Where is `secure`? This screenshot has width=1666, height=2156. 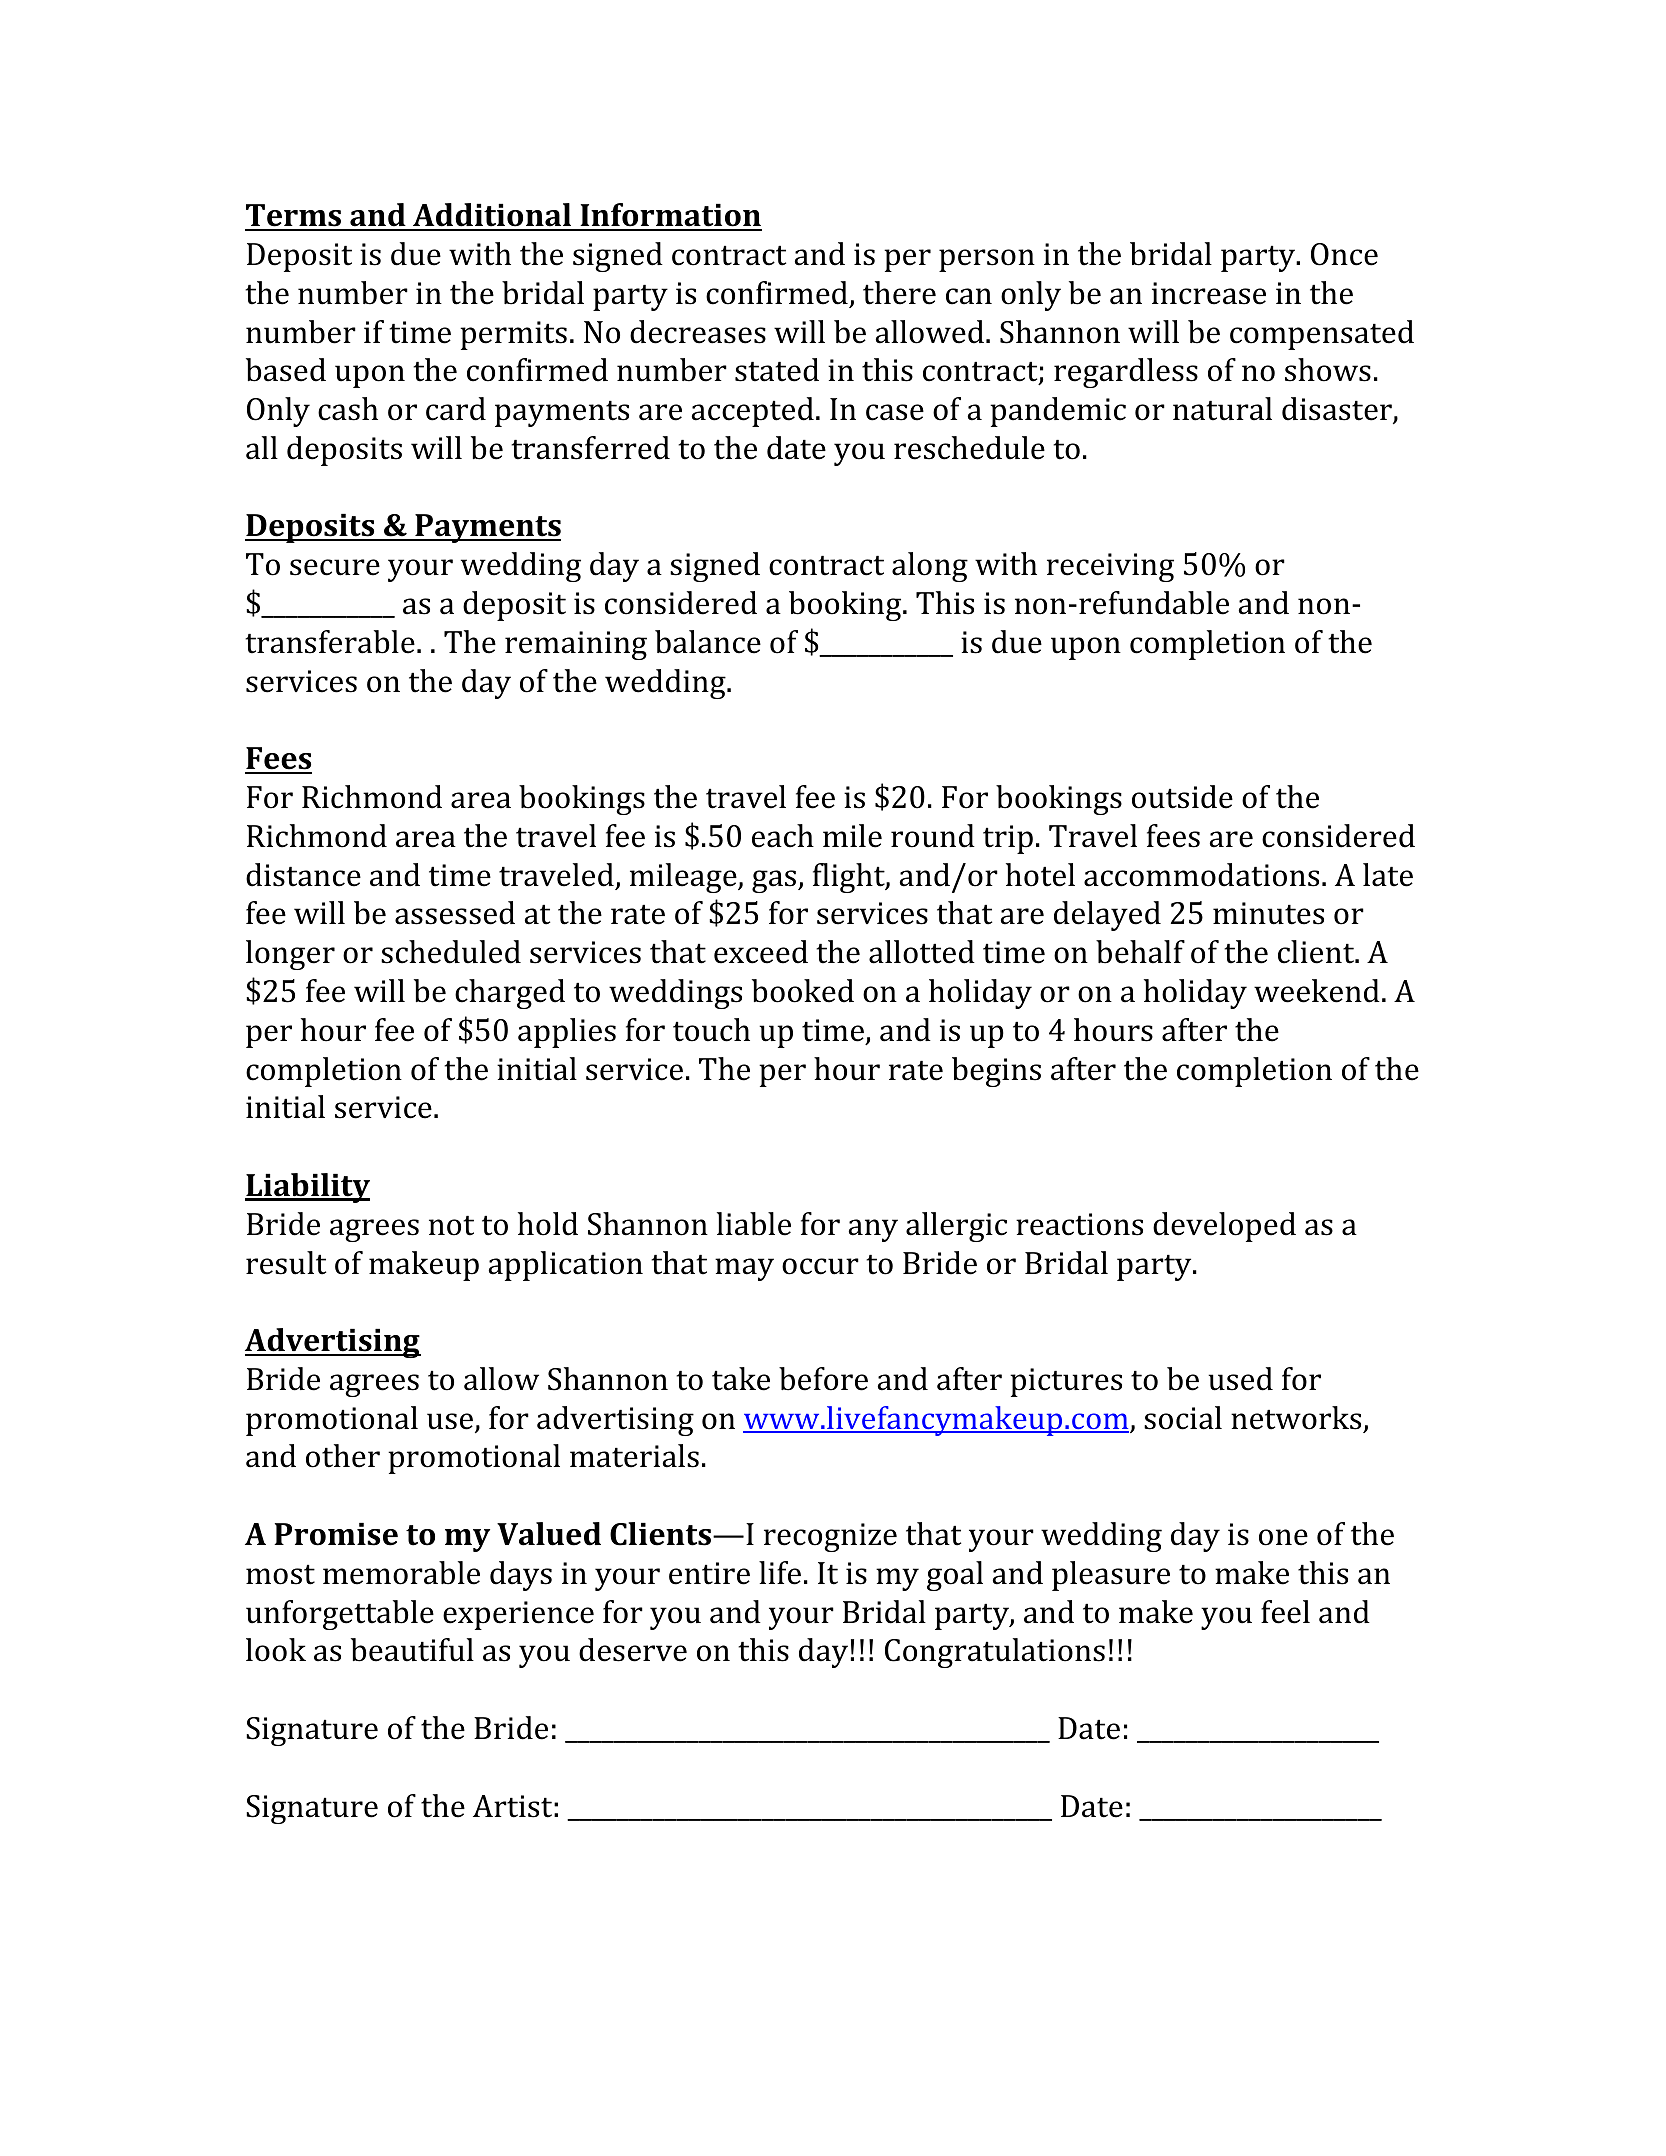
secure is located at coordinates (335, 567).
